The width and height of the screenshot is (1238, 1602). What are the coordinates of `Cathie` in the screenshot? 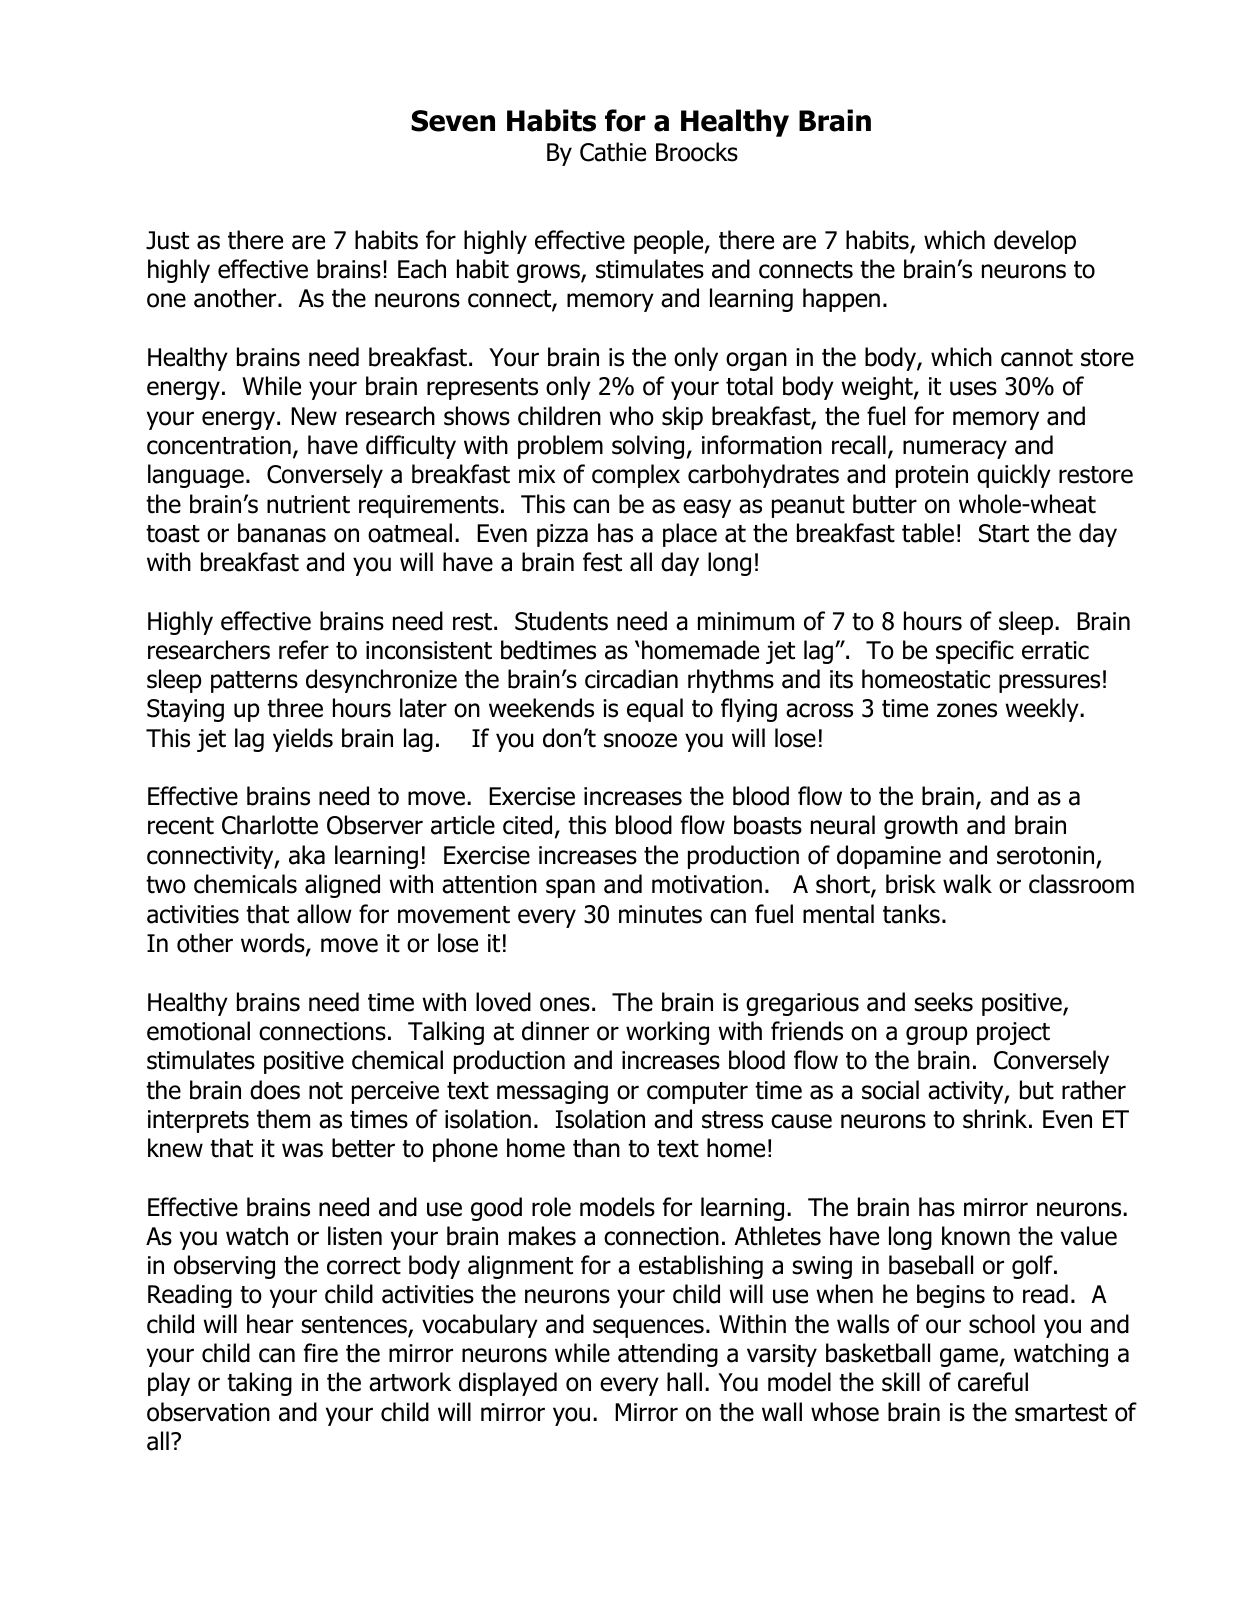 It's located at (613, 152).
